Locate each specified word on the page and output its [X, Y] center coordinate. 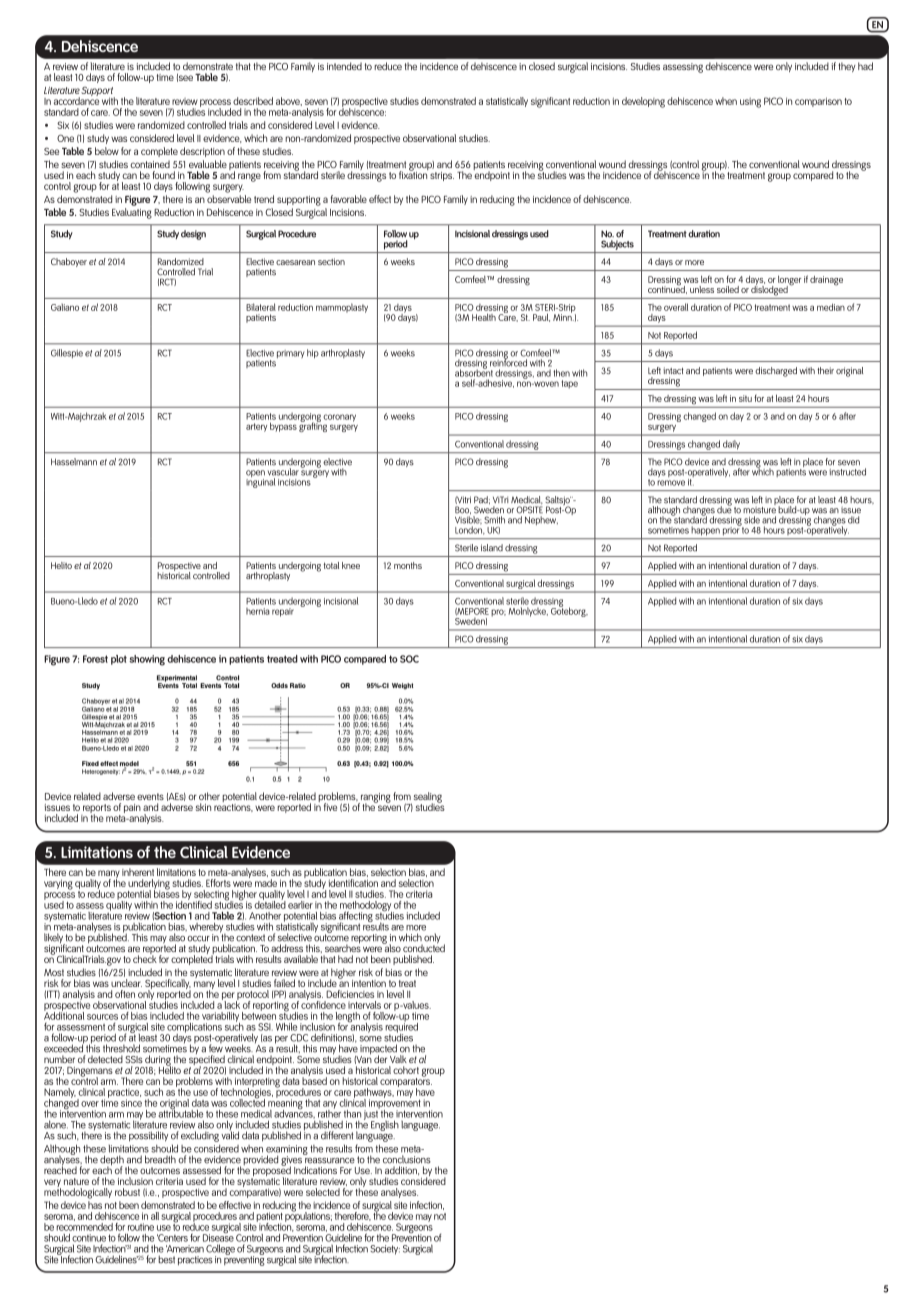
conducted [424, 947]
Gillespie [67, 353]
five [330, 807]
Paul [541, 317]
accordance [76, 100]
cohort [406, 1070]
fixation [413, 174]
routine [141, 1227]
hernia [258, 611]
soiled [728, 289]
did [853, 520]
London [470, 530]
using [750, 103]
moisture [759, 509]
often [125, 994]
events [150, 796]
